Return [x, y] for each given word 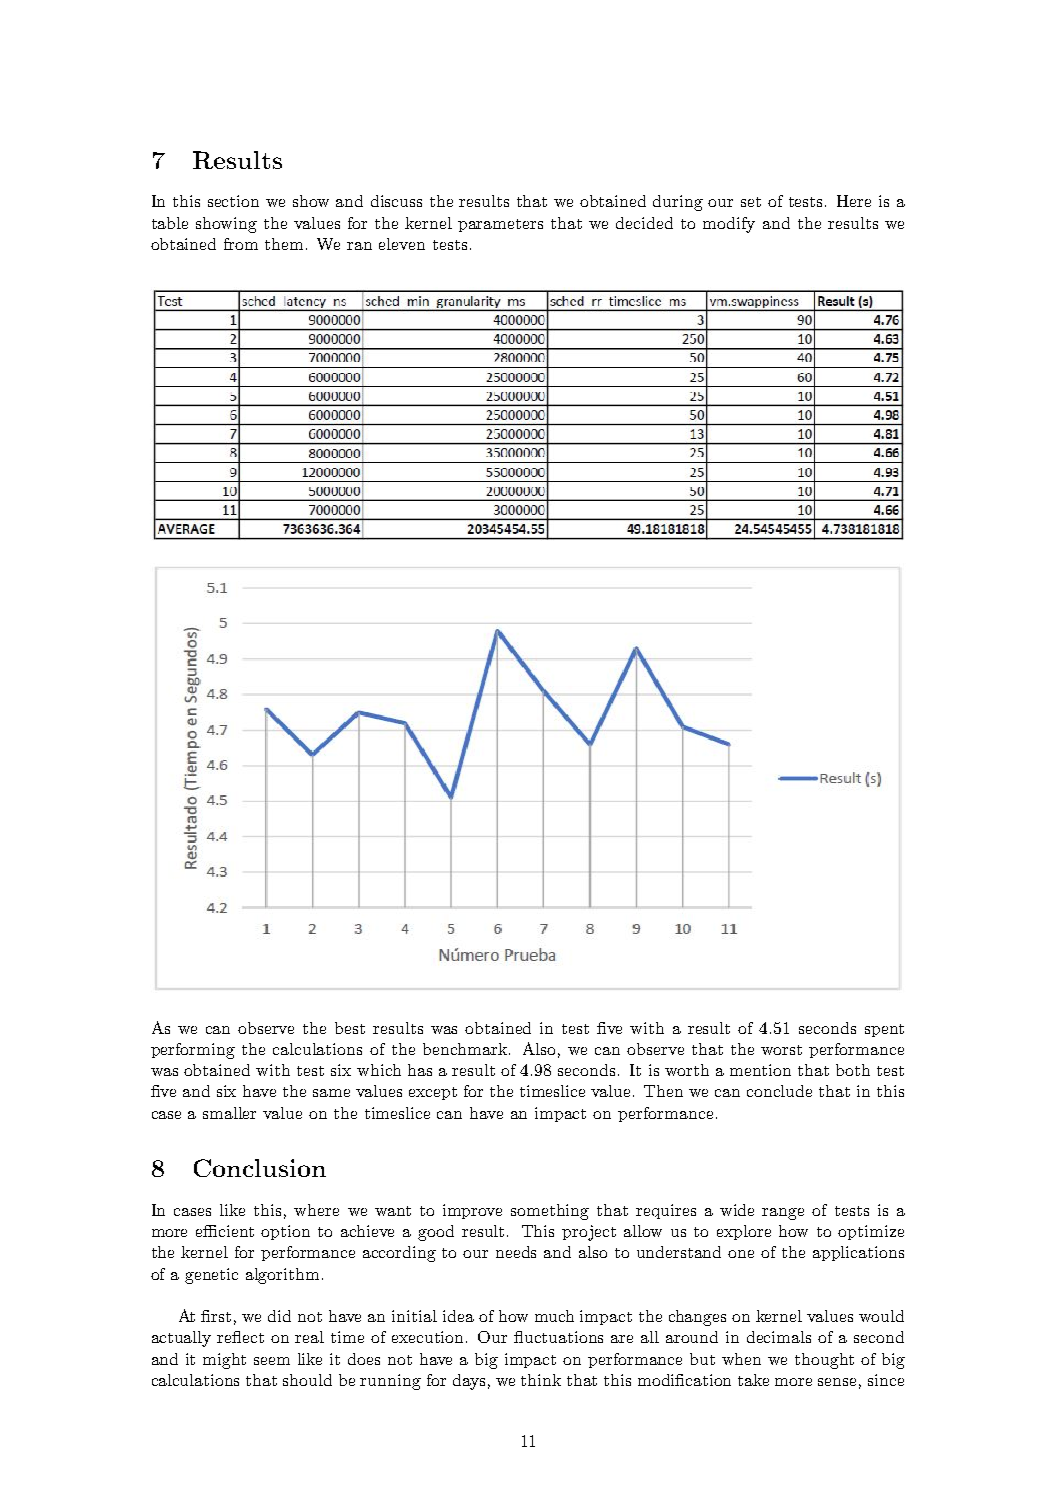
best [350, 1028]
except [433, 1093]
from [241, 244]
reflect [240, 1337]
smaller [229, 1113]
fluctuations [558, 1337]
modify [729, 225]
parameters [500, 225]
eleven [402, 244]
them [286, 244]
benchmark [465, 1049]
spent [884, 1030]
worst [781, 1050]
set [751, 202]
